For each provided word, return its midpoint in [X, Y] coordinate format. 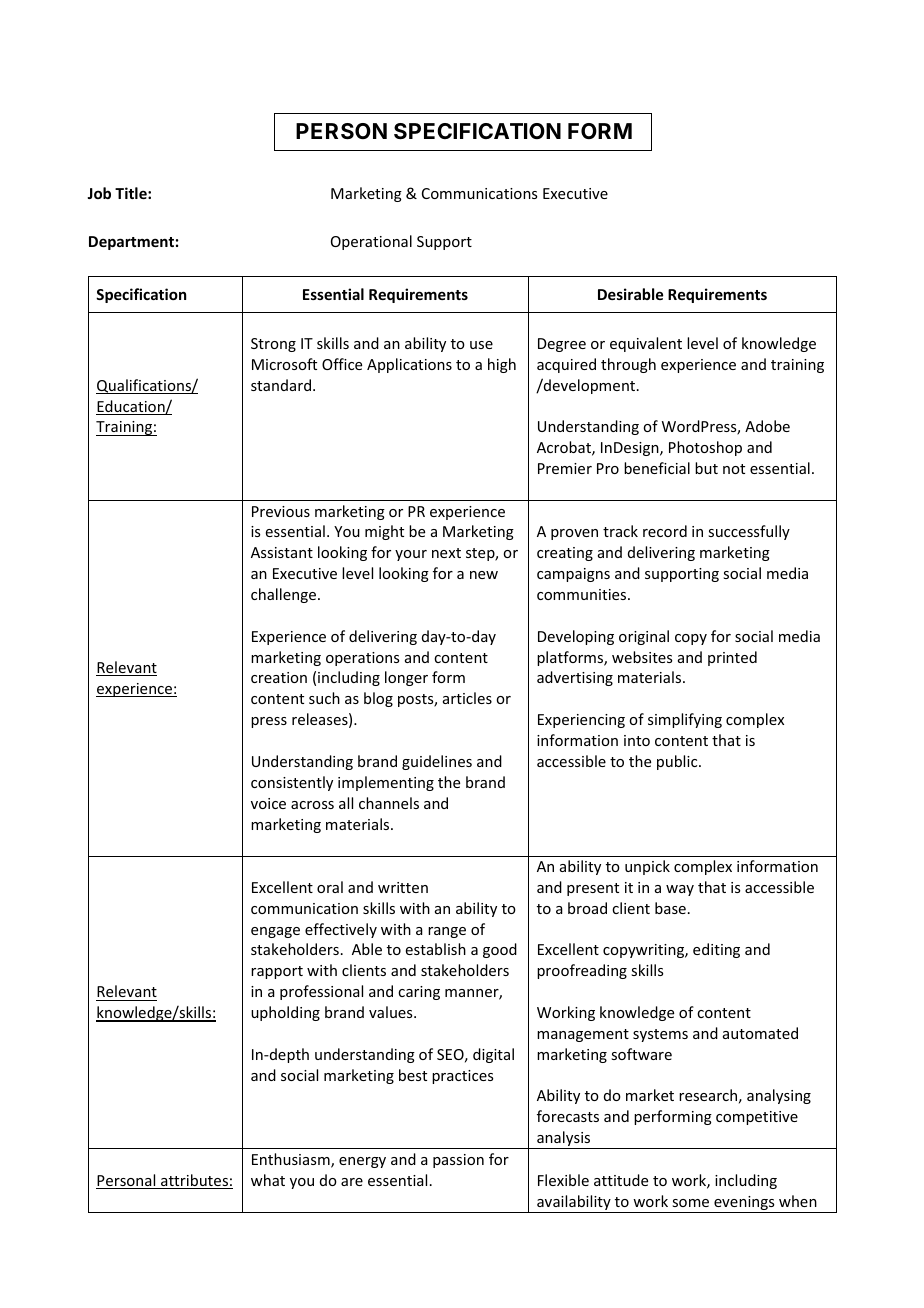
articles [467, 698]
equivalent [646, 344]
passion [458, 1161]
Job [99, 193]
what [268, 1180]
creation [279, 677]
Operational [371, 242]
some [690, 1203]
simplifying [685, 720]
